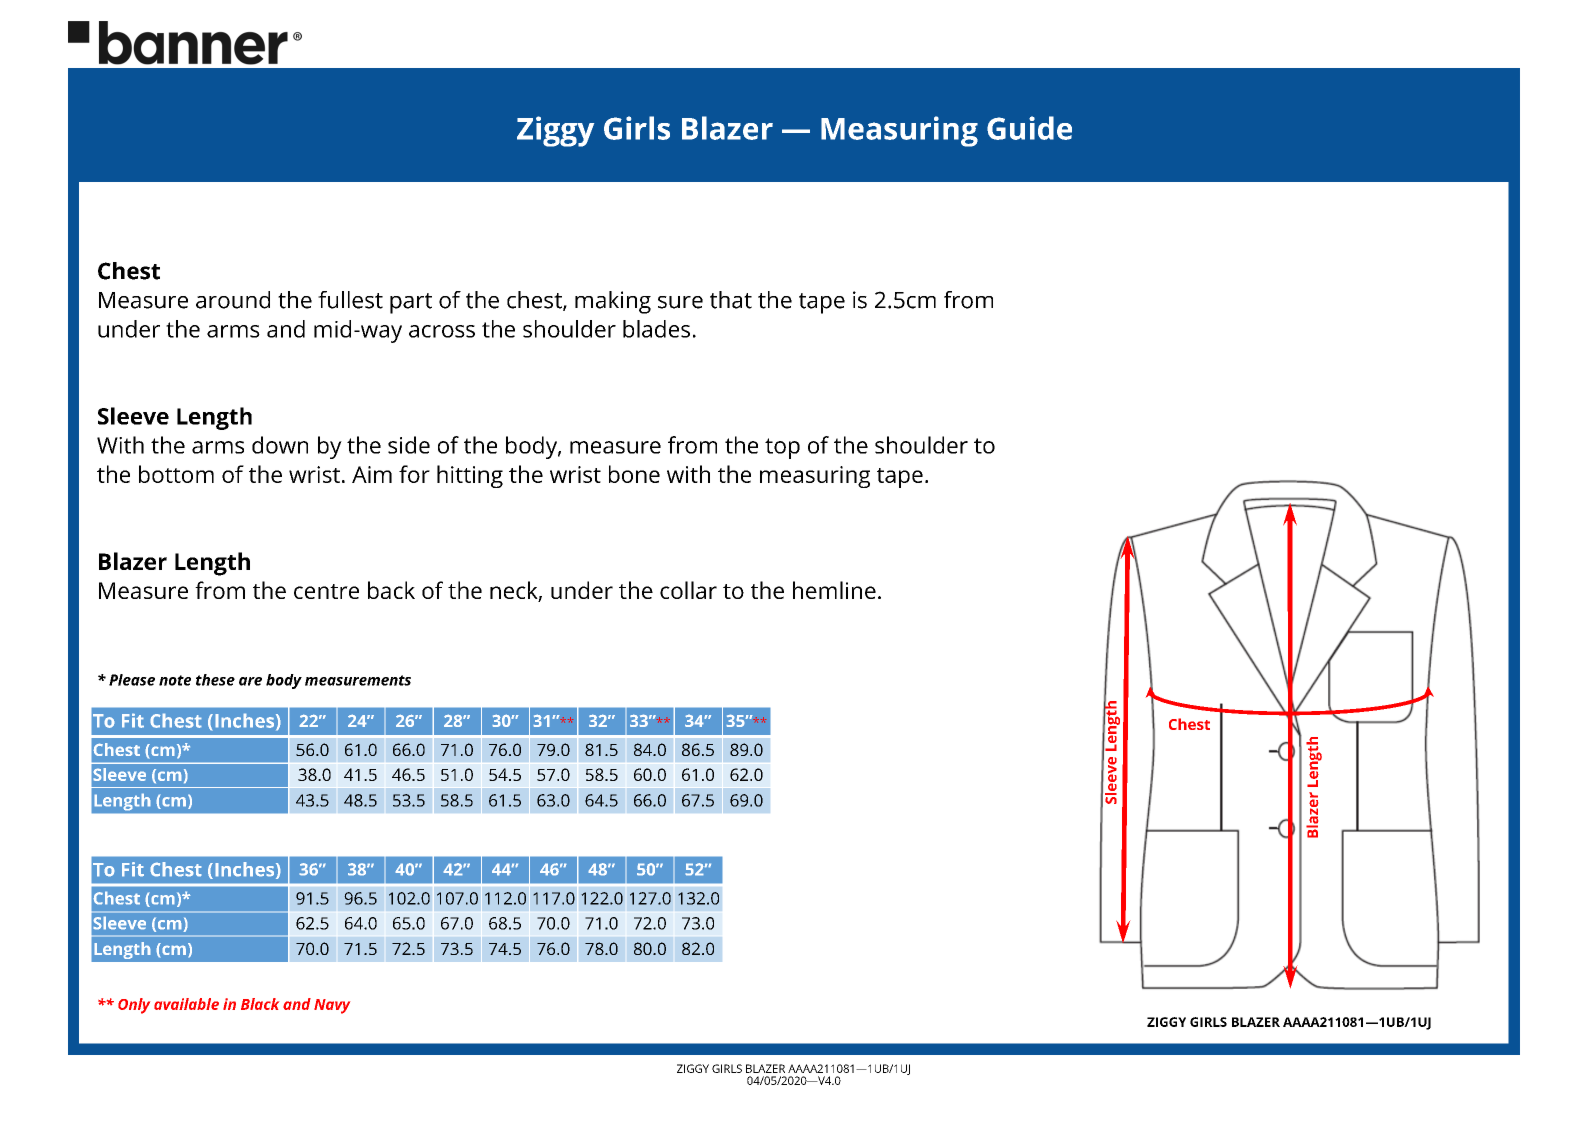 Image resolution: width=1588 pixels, height=1123 pixels. Describe the element at coordinates (186, 1004) in the screenshot. I see `available` at that location.
